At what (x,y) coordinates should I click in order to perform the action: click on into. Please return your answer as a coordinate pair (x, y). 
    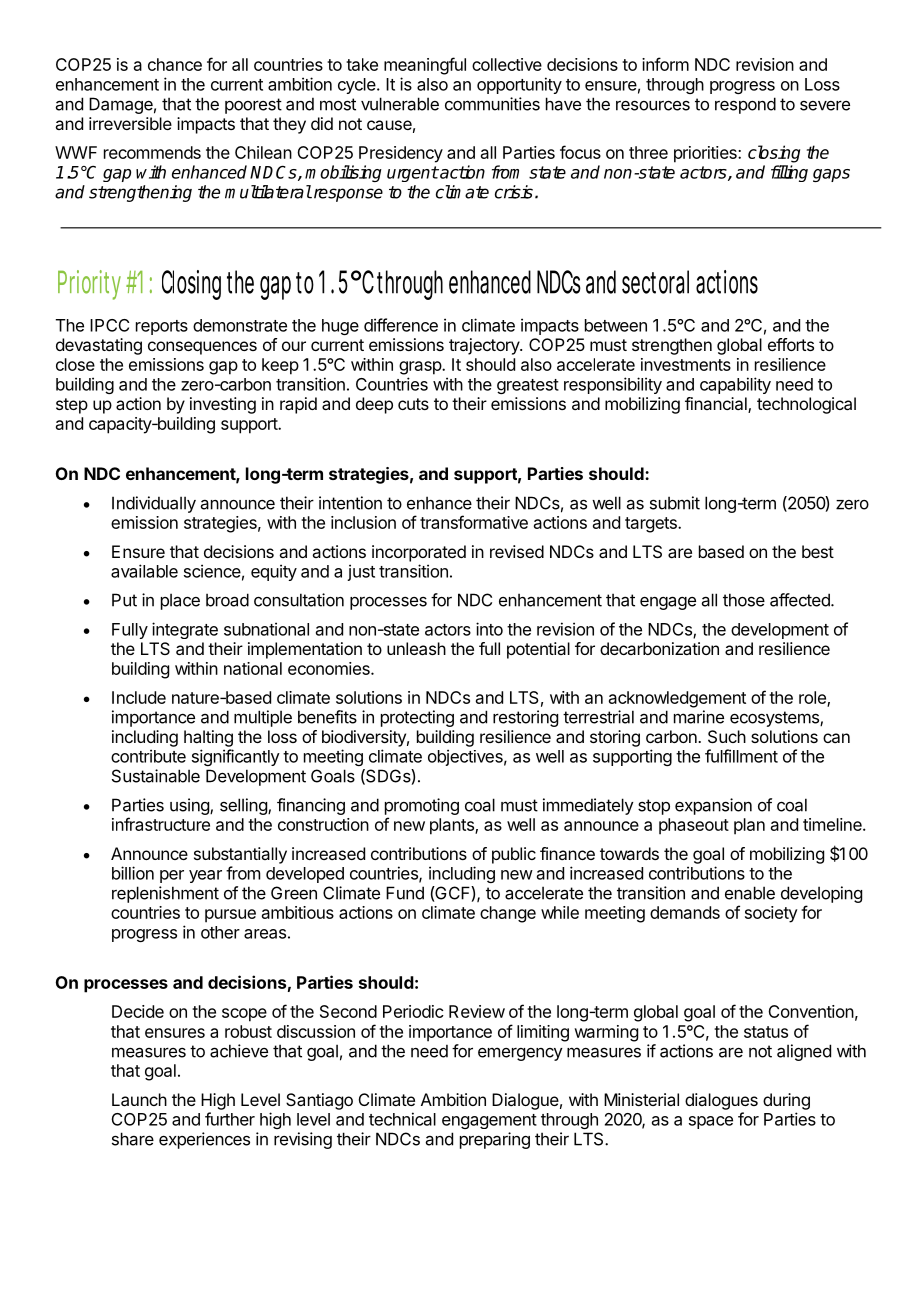
    Looking at the image, I should click on (489, 629).
